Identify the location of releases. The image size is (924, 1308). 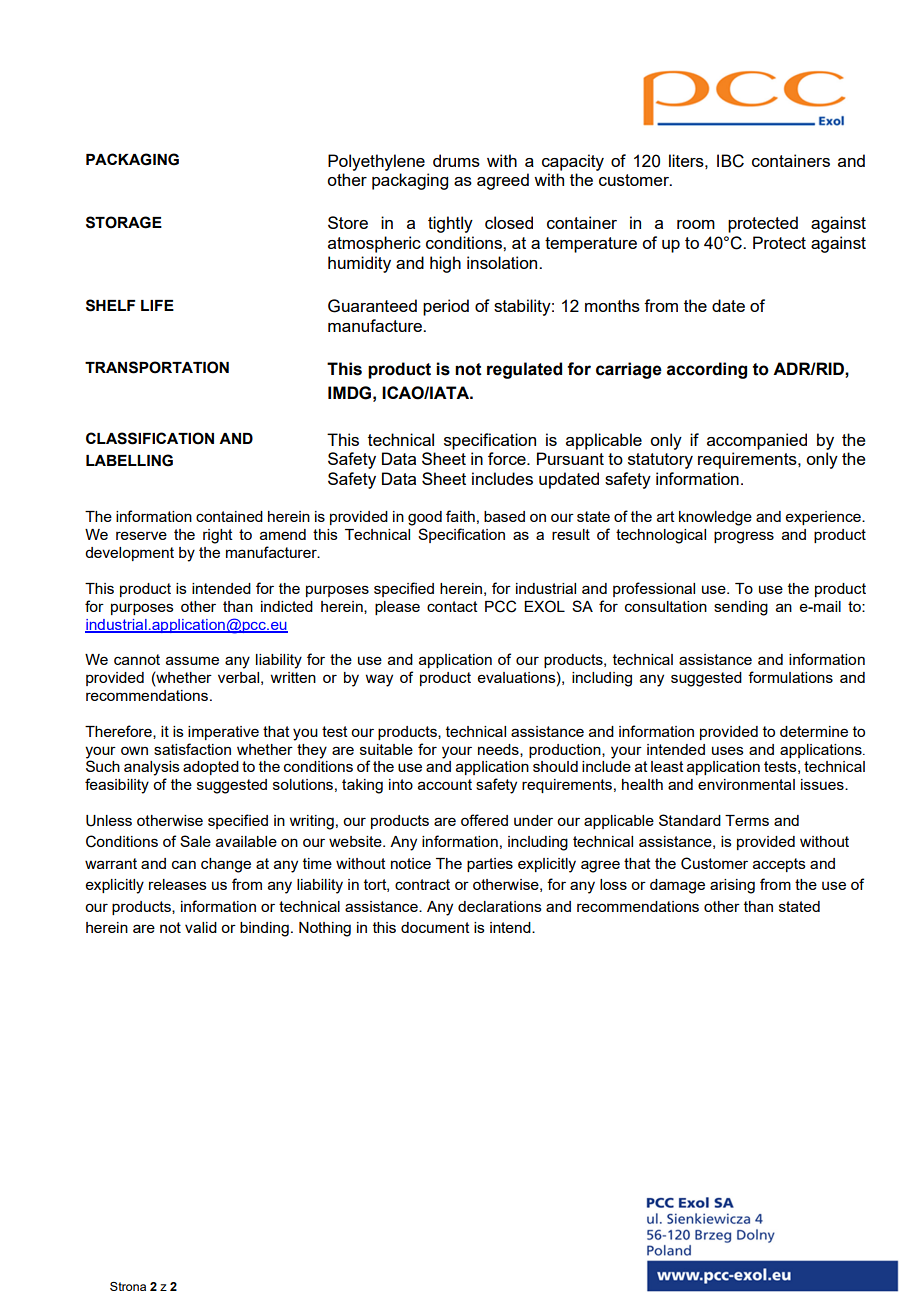
(178, 884).
